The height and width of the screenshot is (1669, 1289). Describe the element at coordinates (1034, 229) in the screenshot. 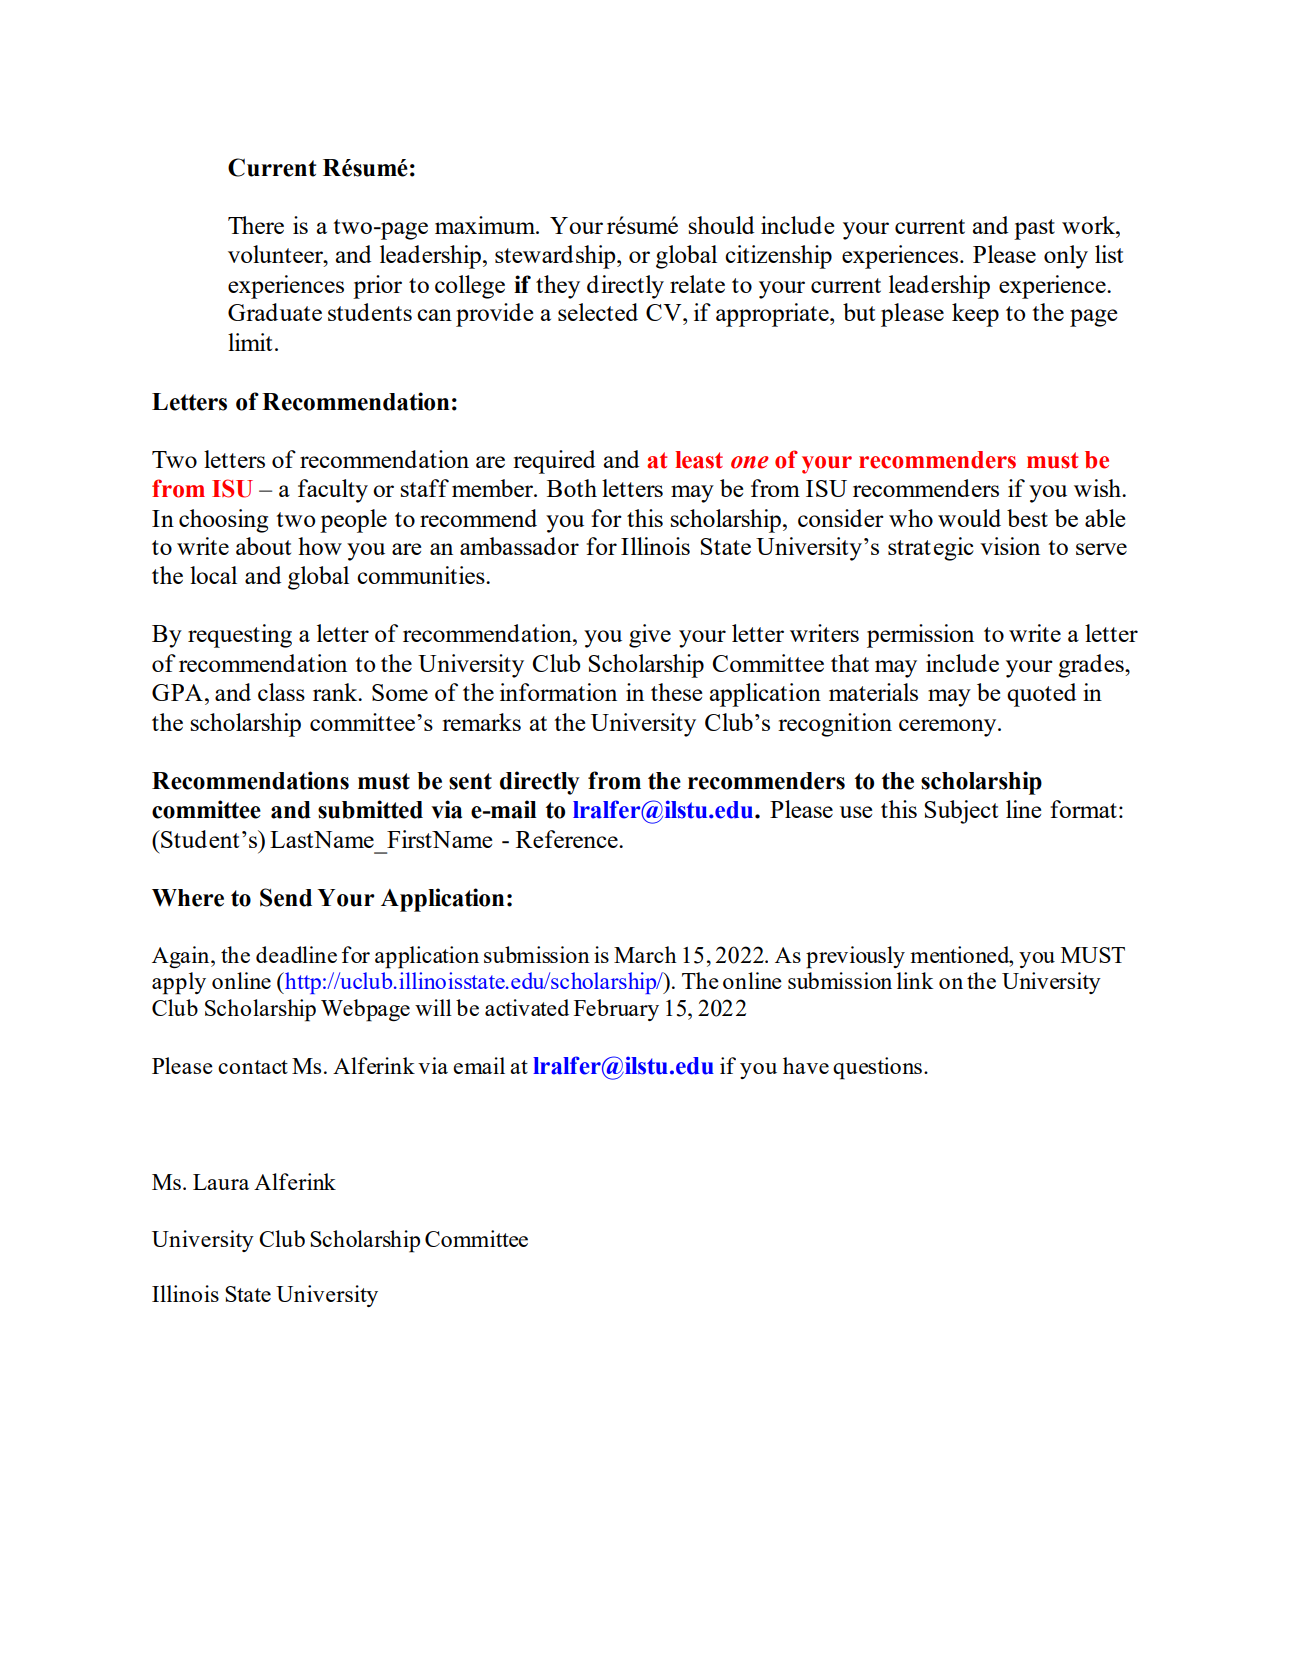

I see `past` at that location.
